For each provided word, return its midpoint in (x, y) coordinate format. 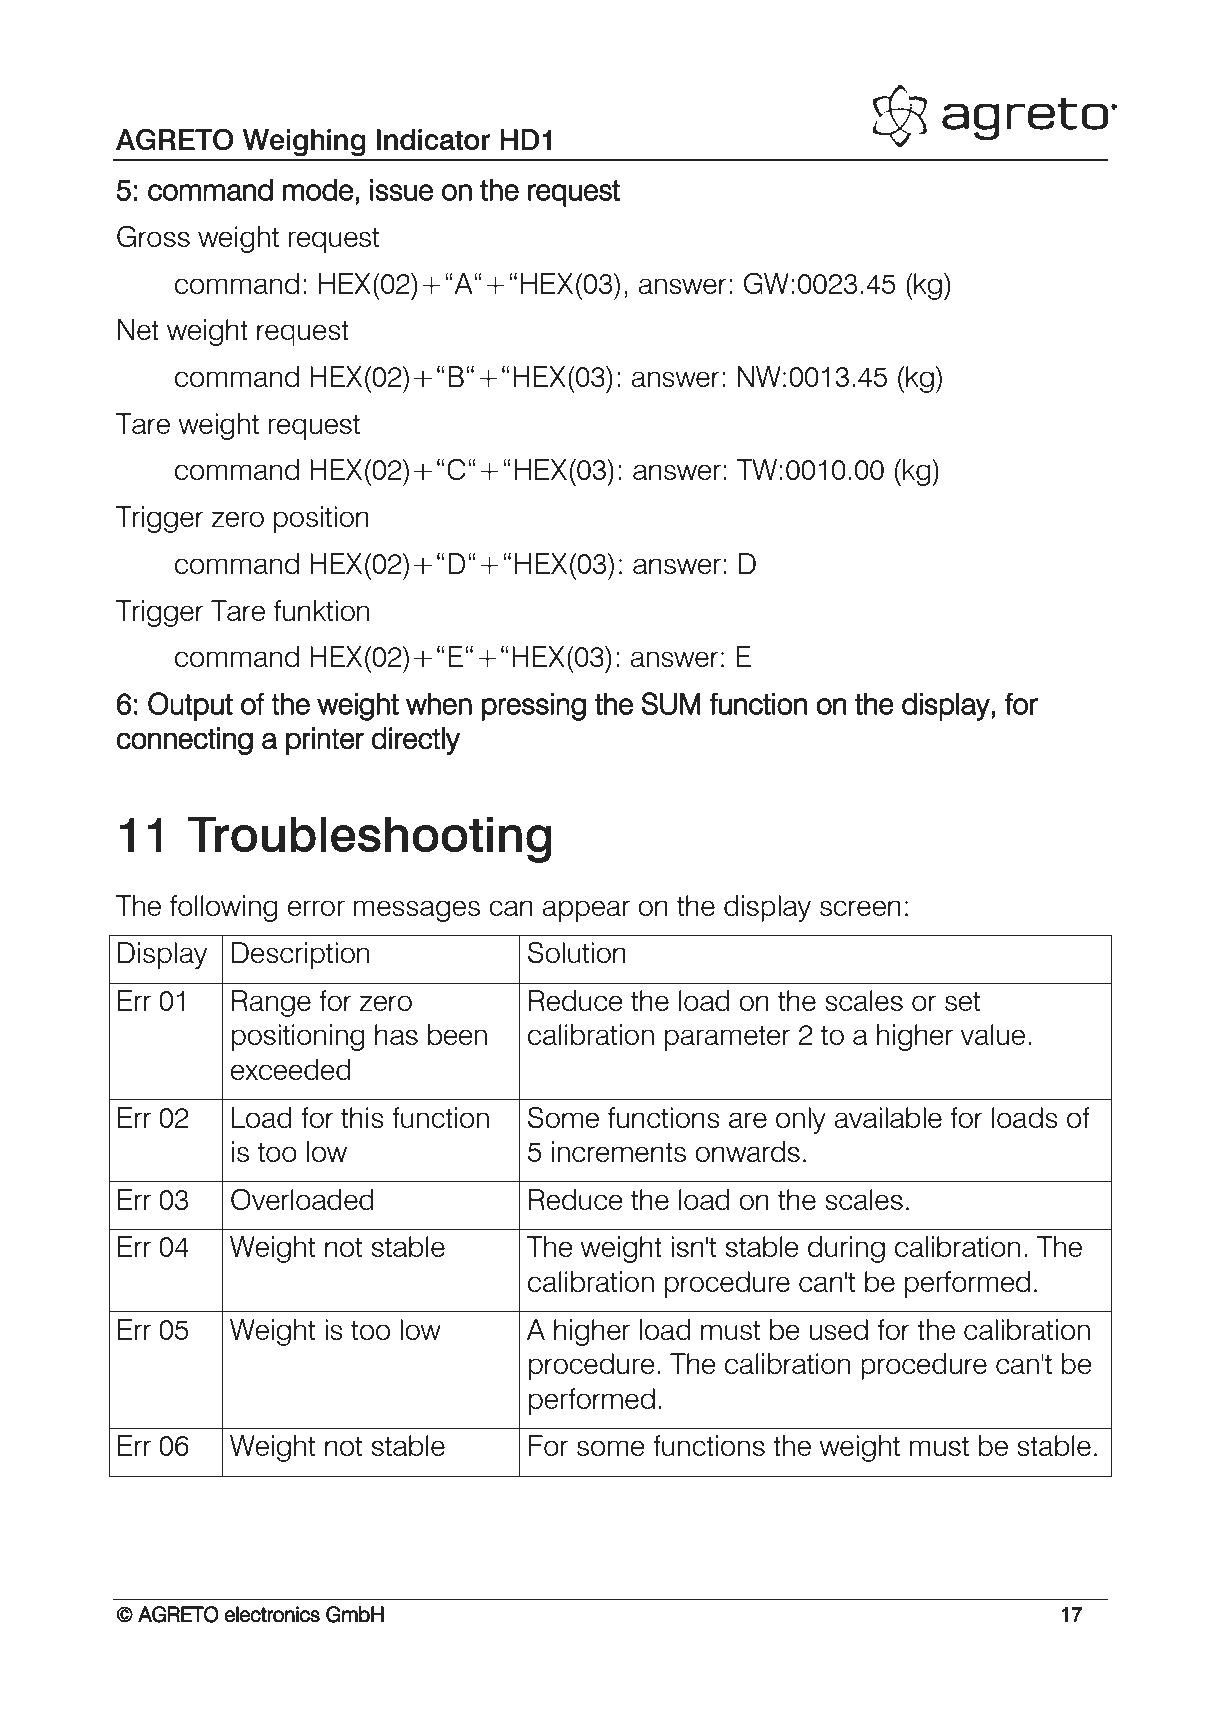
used (838, 1329)
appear (586, 911)
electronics (272, 1614)
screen (860, 908)
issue (401, 190)
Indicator (434, 139)
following (224, 908)
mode (318, 190)
